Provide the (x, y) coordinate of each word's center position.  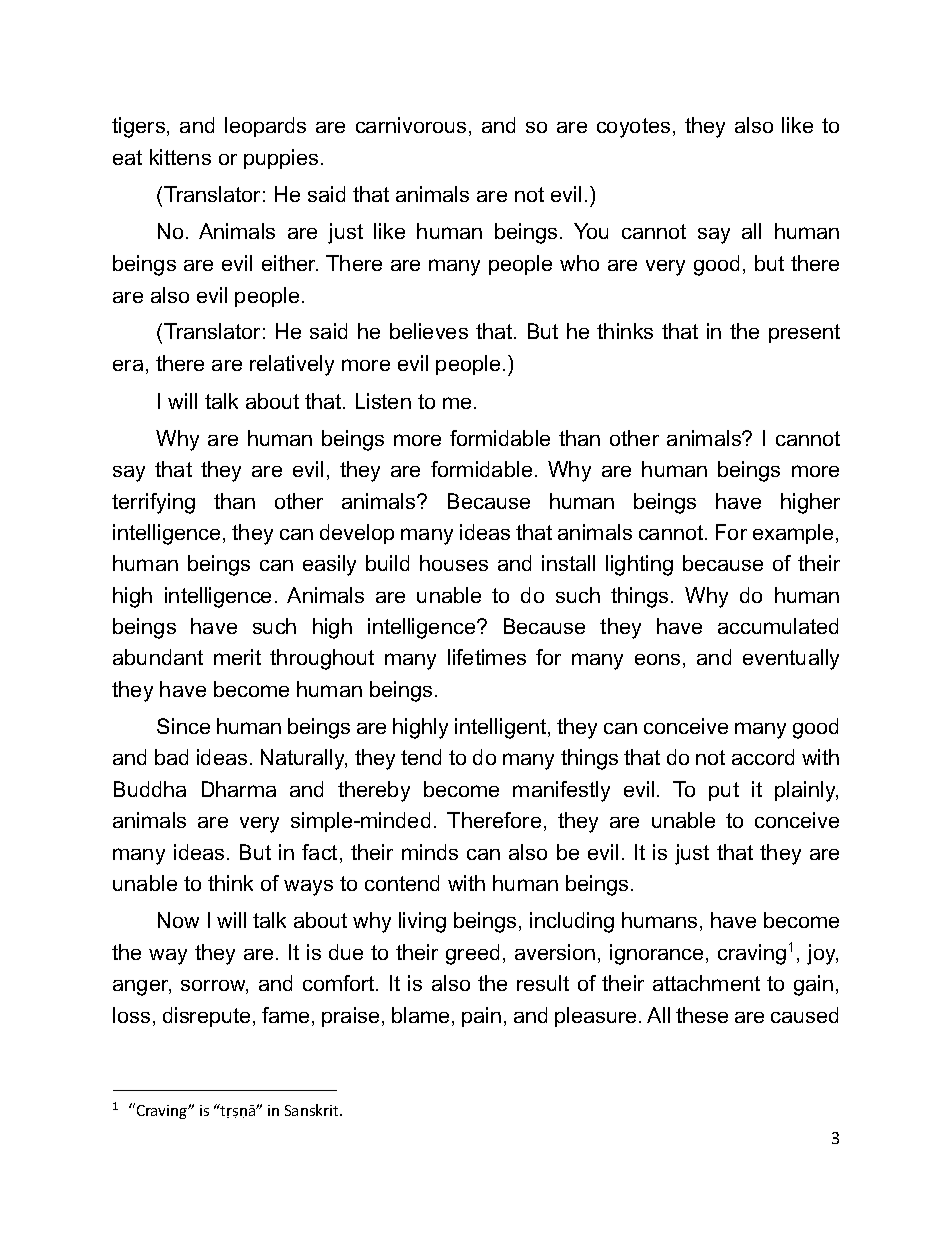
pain (481, 1017)
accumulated (778, 626)
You (591, 231)
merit (237, 657)
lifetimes (487, 657)
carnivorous (411, 125)
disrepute (206, 1017)
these (702, 1015)
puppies (281, 159)
